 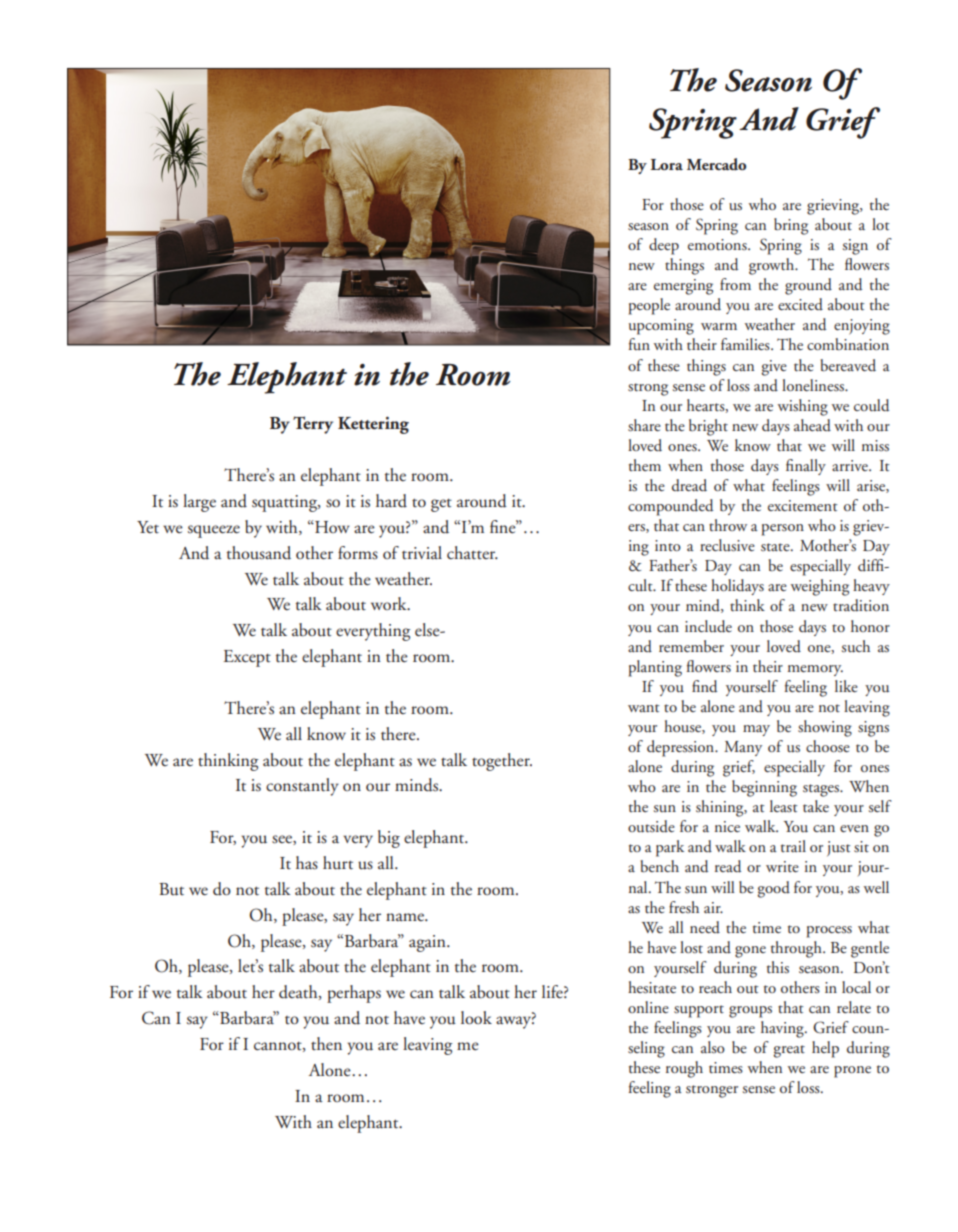 What do you see at coordinates (791, 226) in the image?
I see `bring` at bounding box center [791, 226].
